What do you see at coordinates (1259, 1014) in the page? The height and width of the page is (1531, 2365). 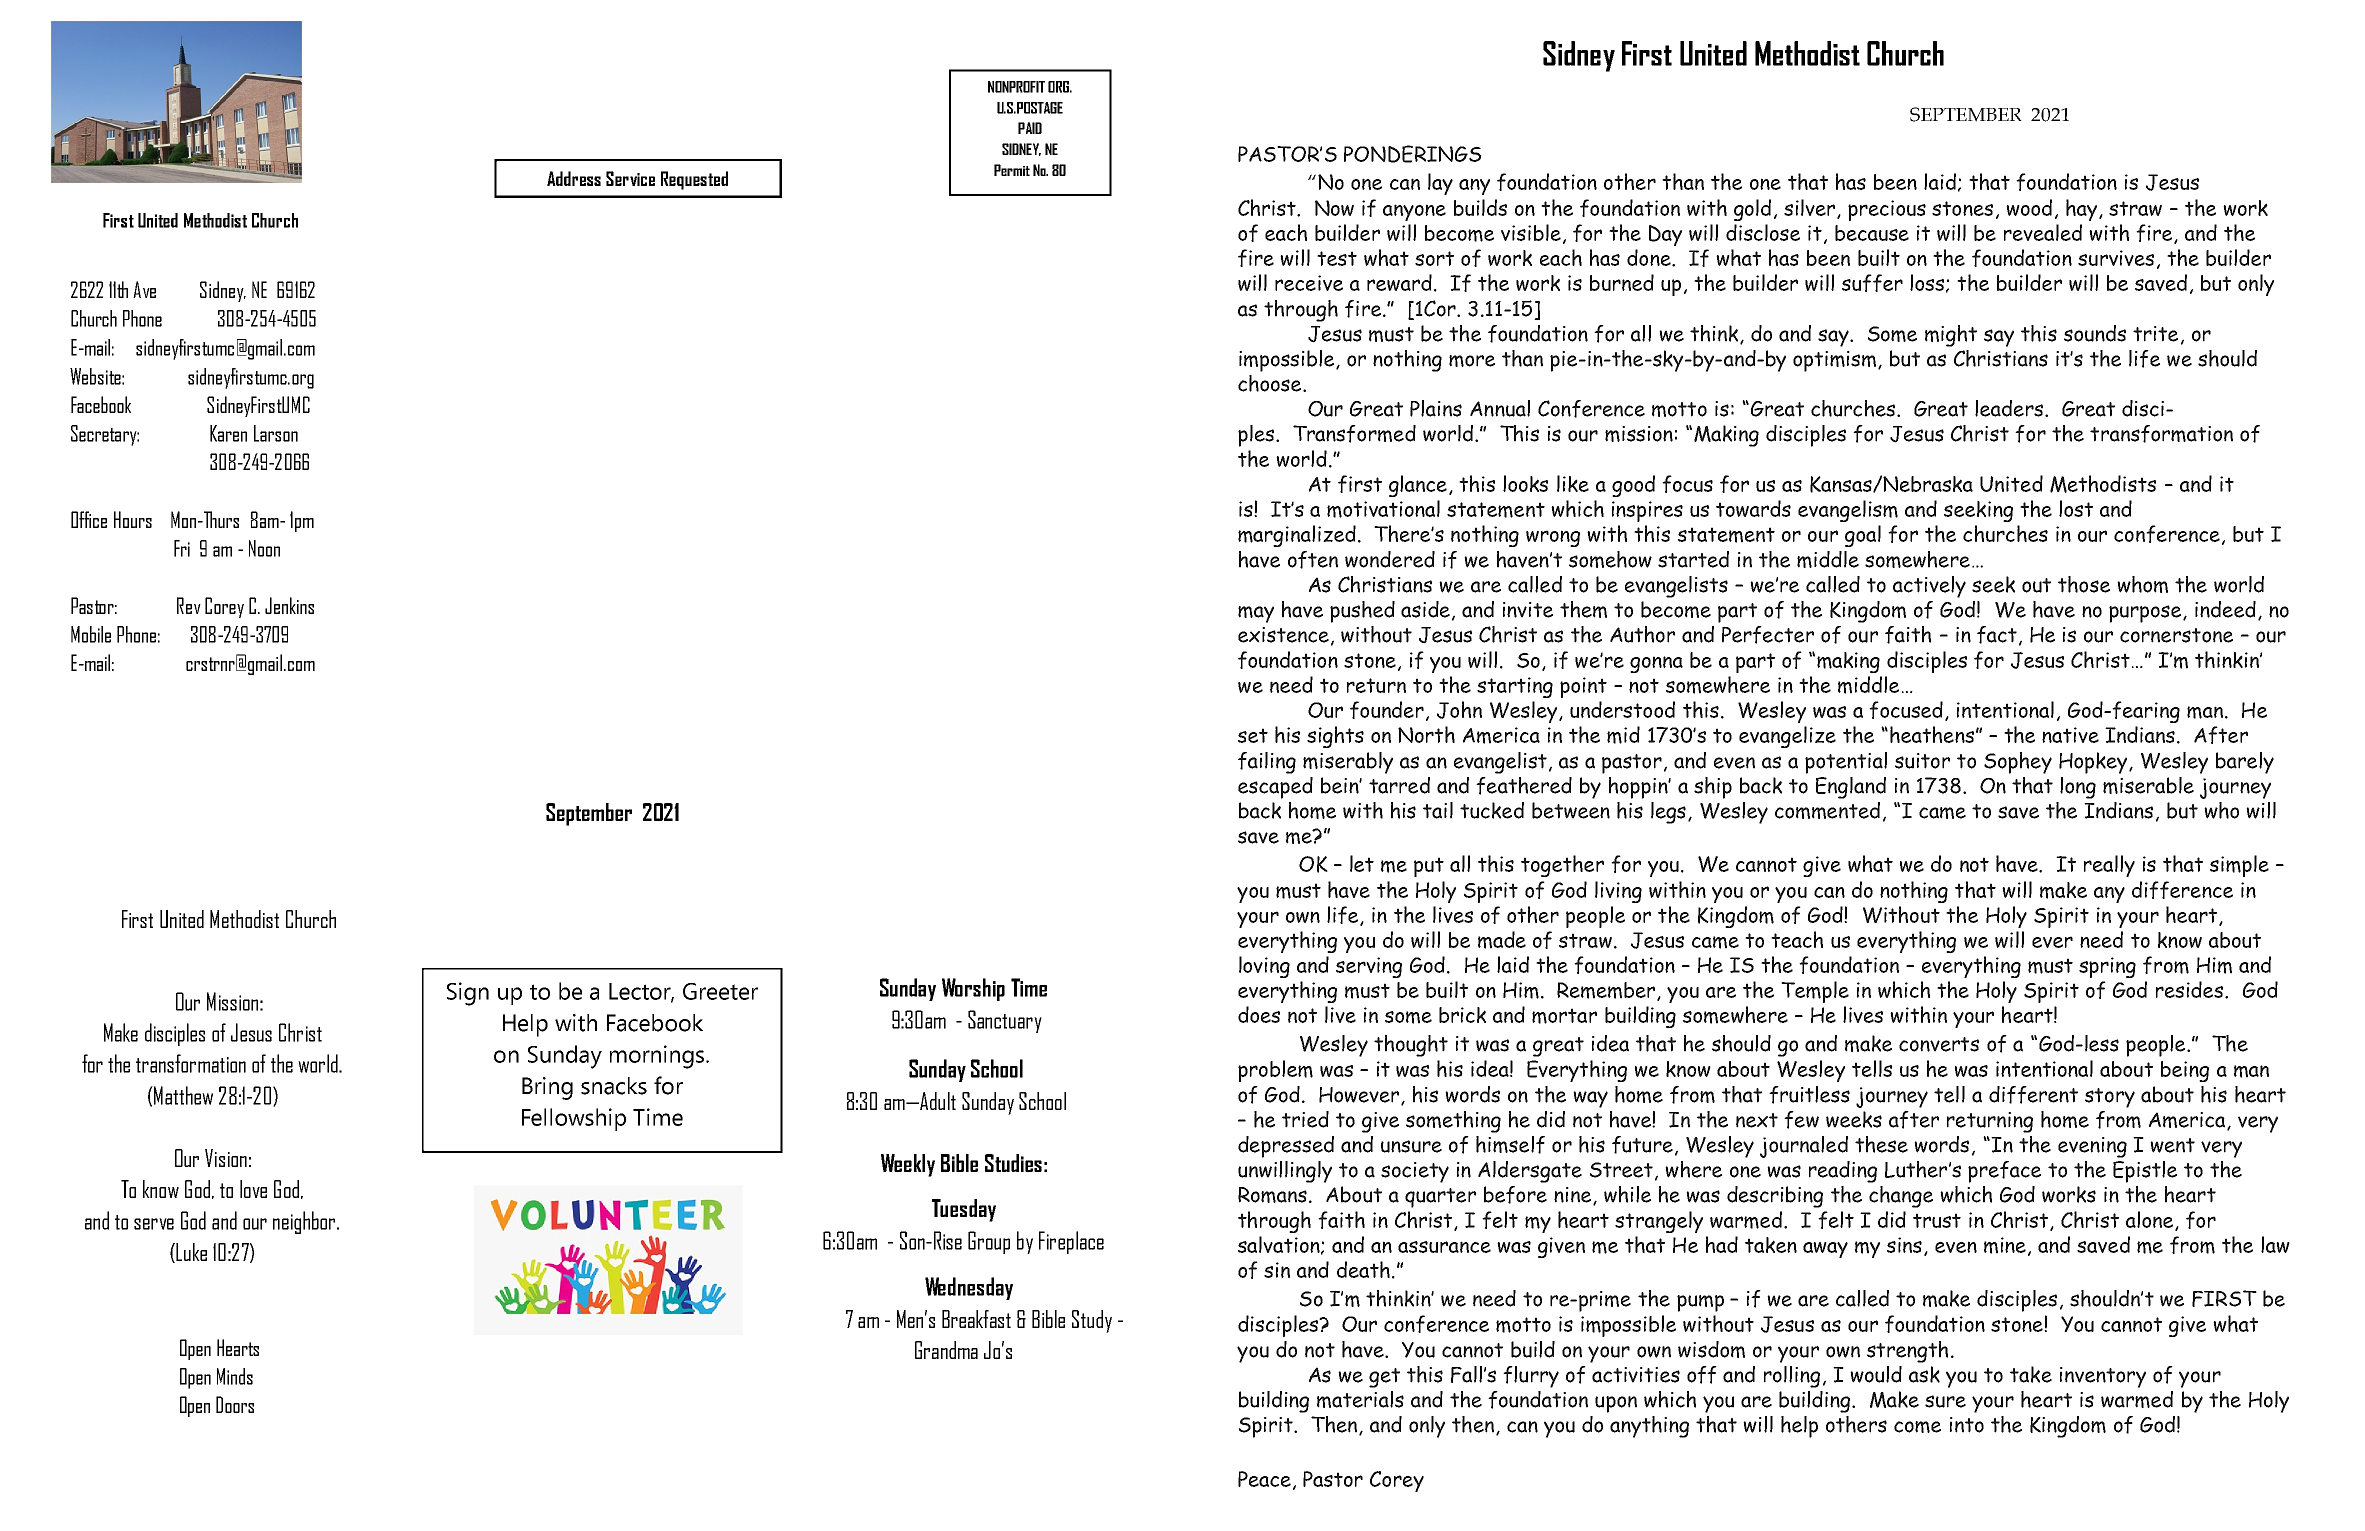 I see `does` at bounding box center [1259, 1014].
